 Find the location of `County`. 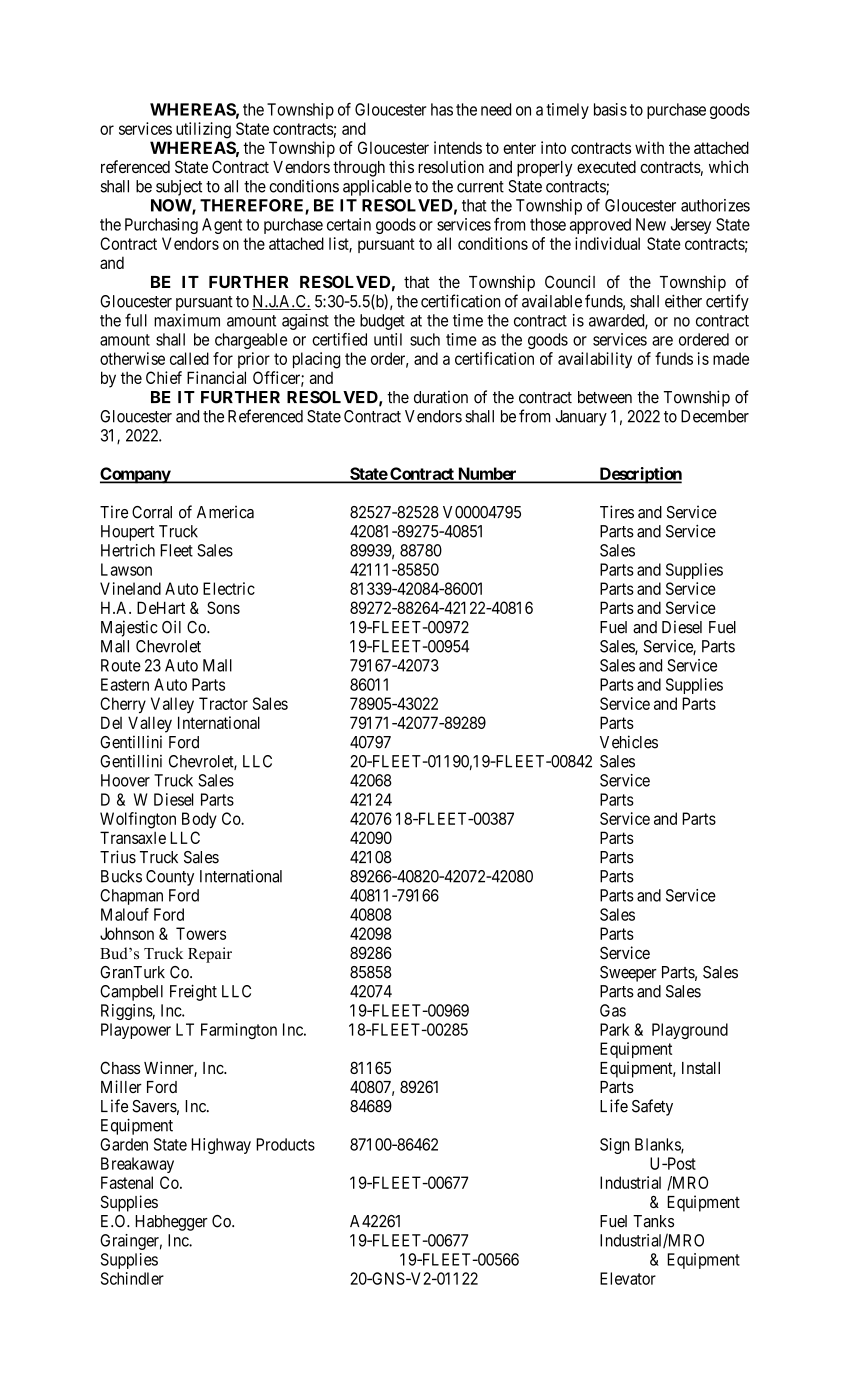

County is located at coordinates (170, 878).
